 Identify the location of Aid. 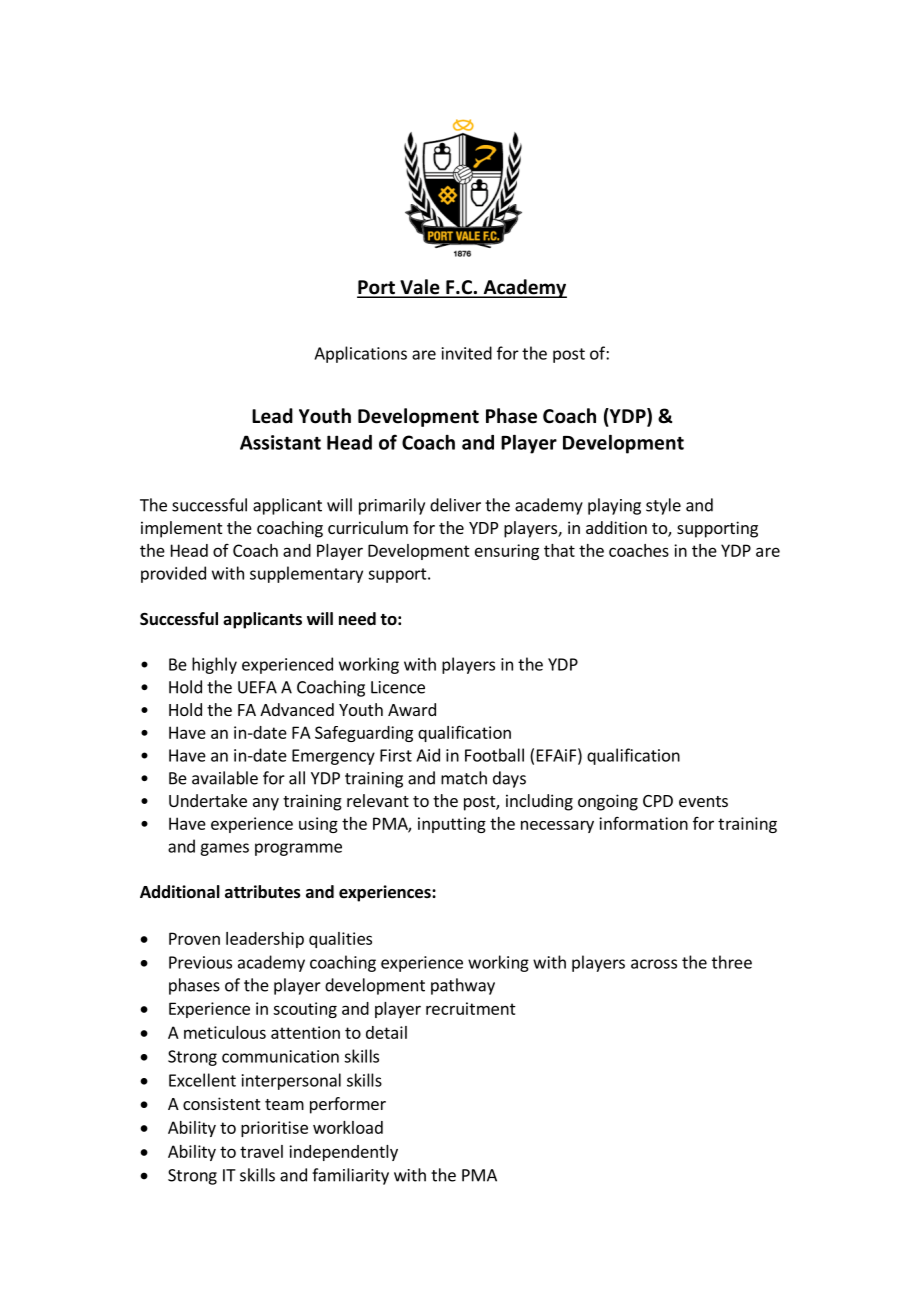
(428, 755).
